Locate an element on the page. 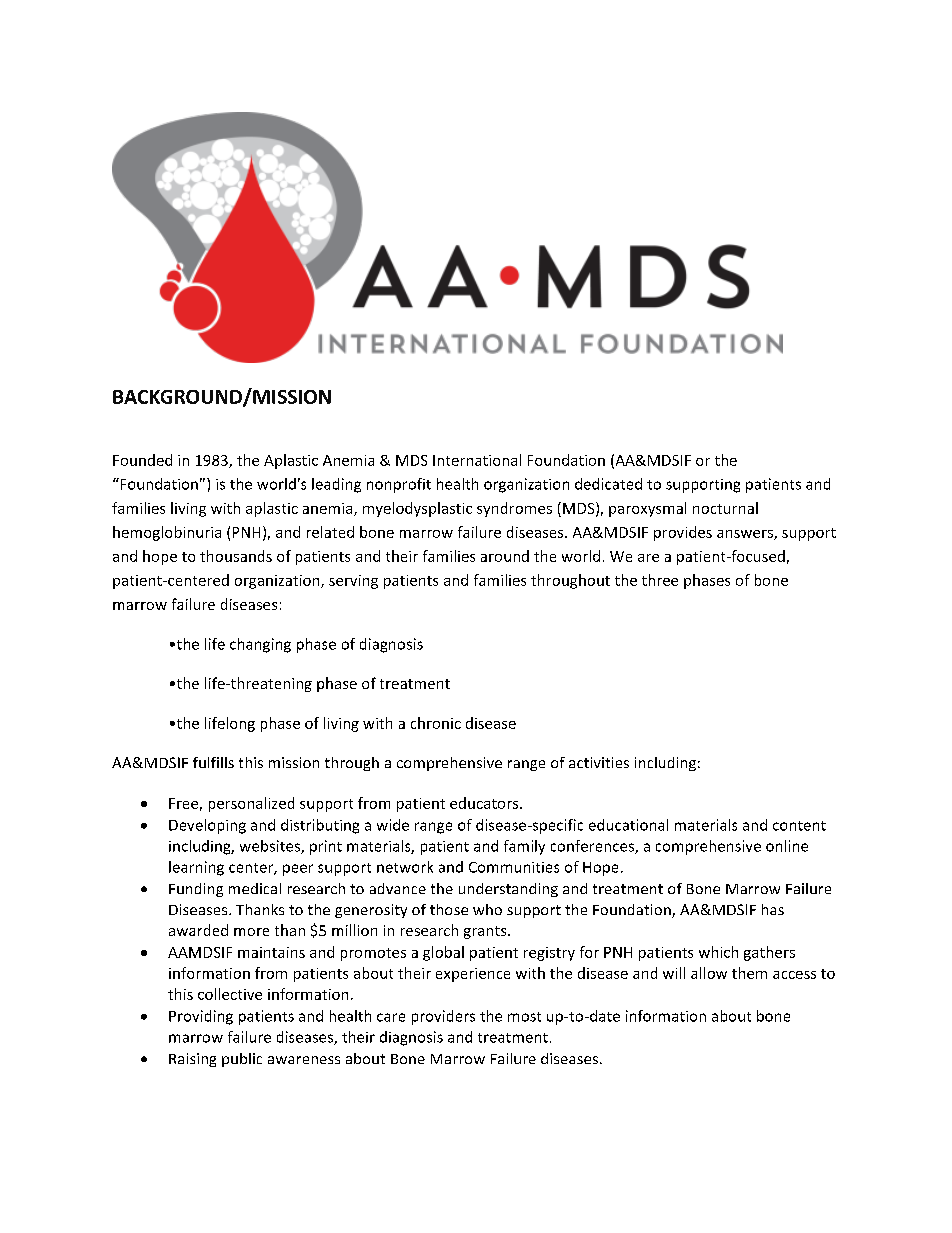 This page has height=1233, width=952. Founded is located at coordinates (142, 460).
